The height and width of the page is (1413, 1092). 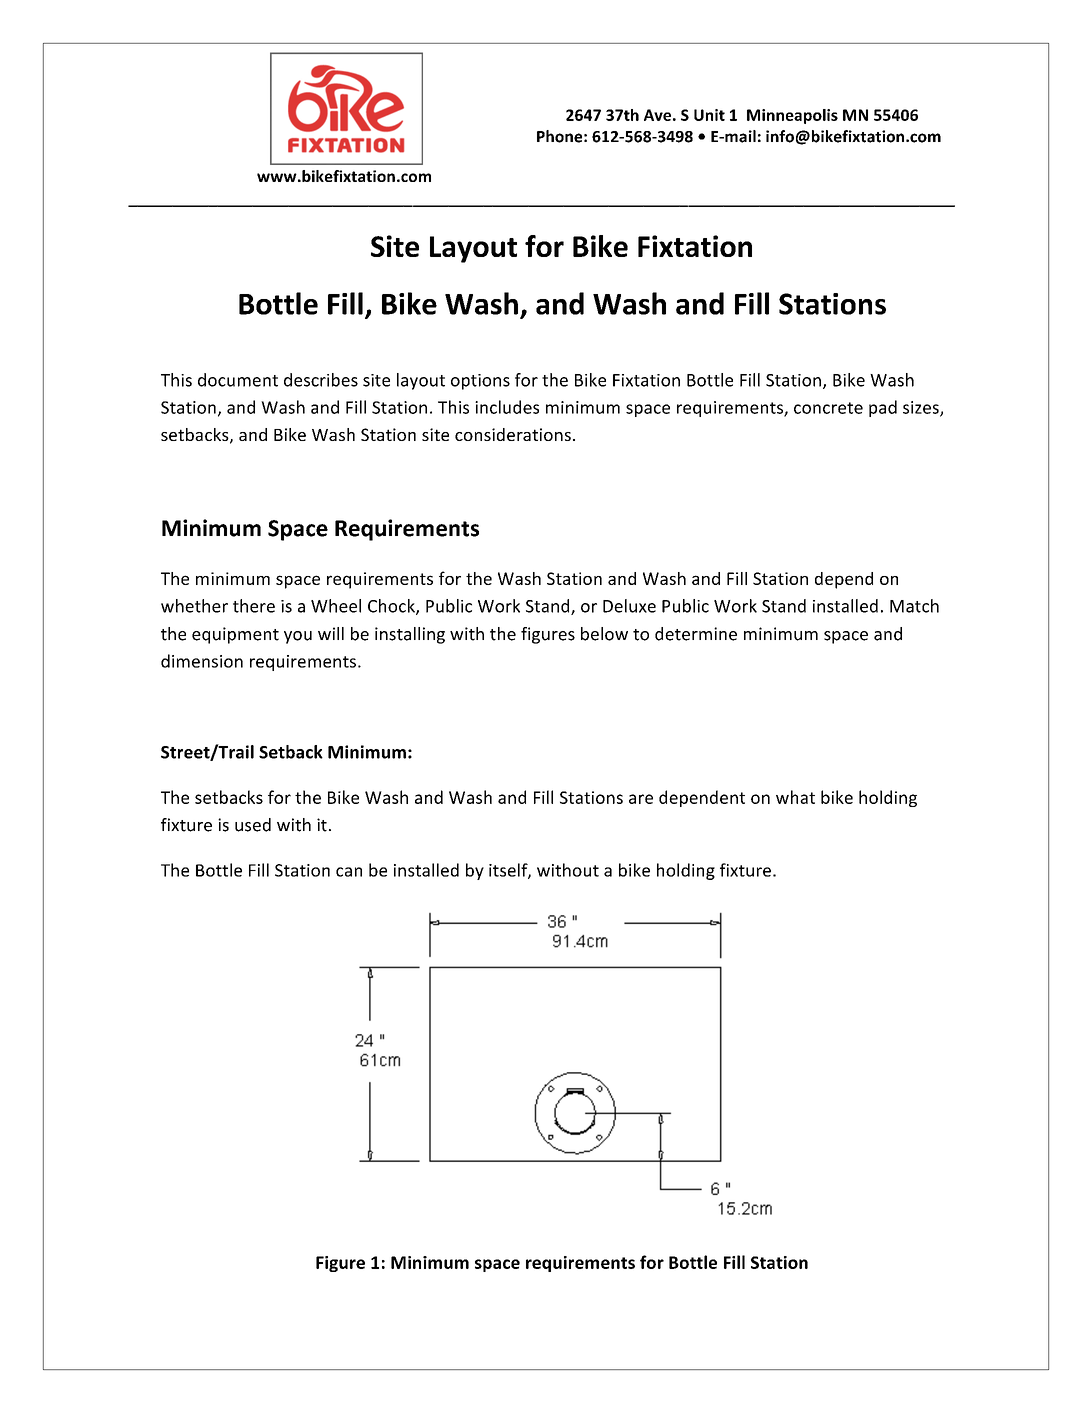 I want to click on Unit, so click(x=709, y=115).
